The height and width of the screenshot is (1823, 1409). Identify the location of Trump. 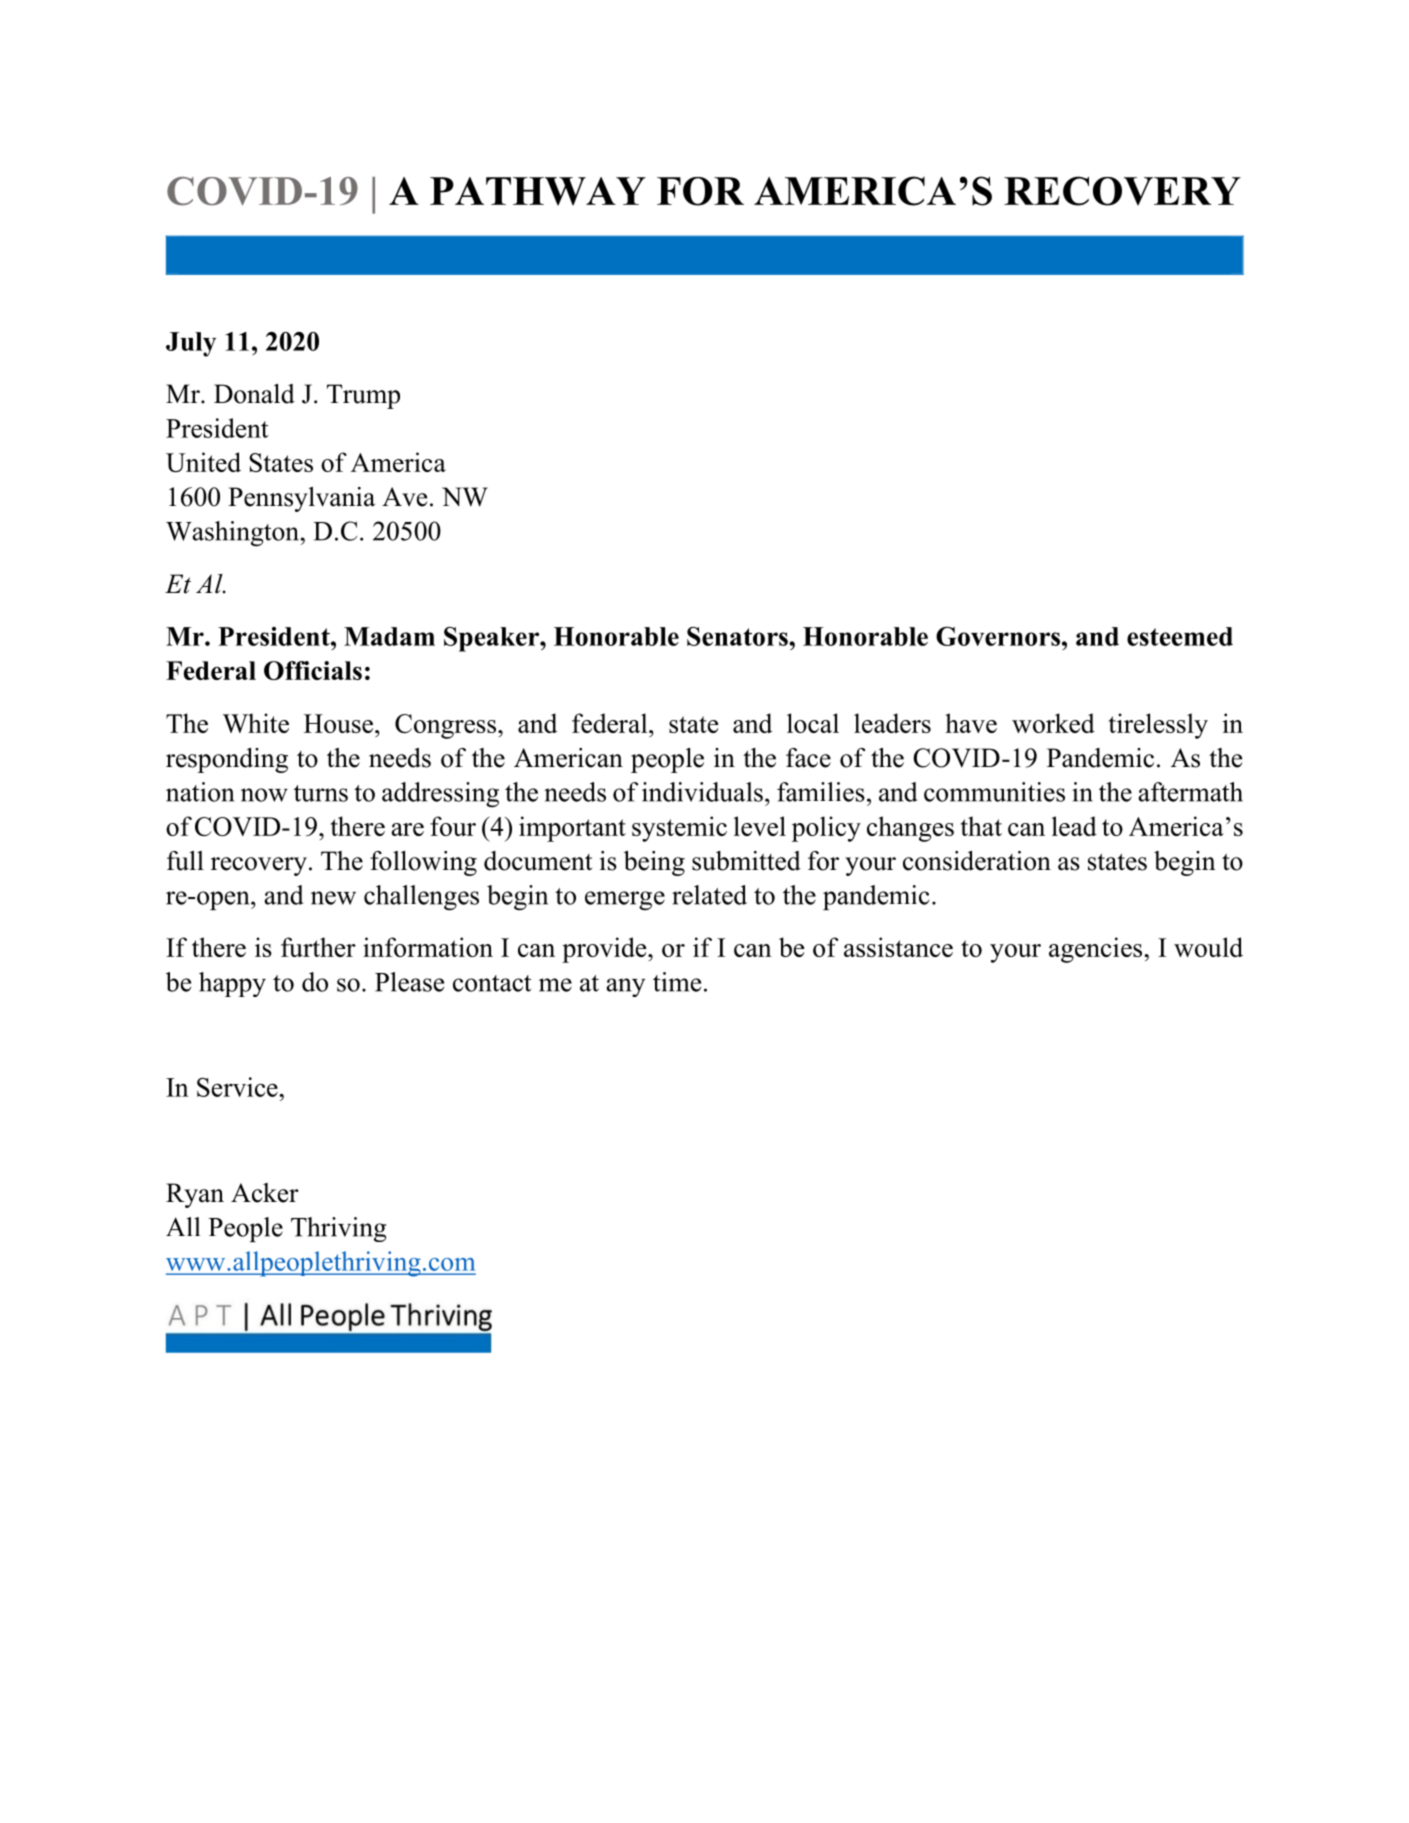
(363, 396).
